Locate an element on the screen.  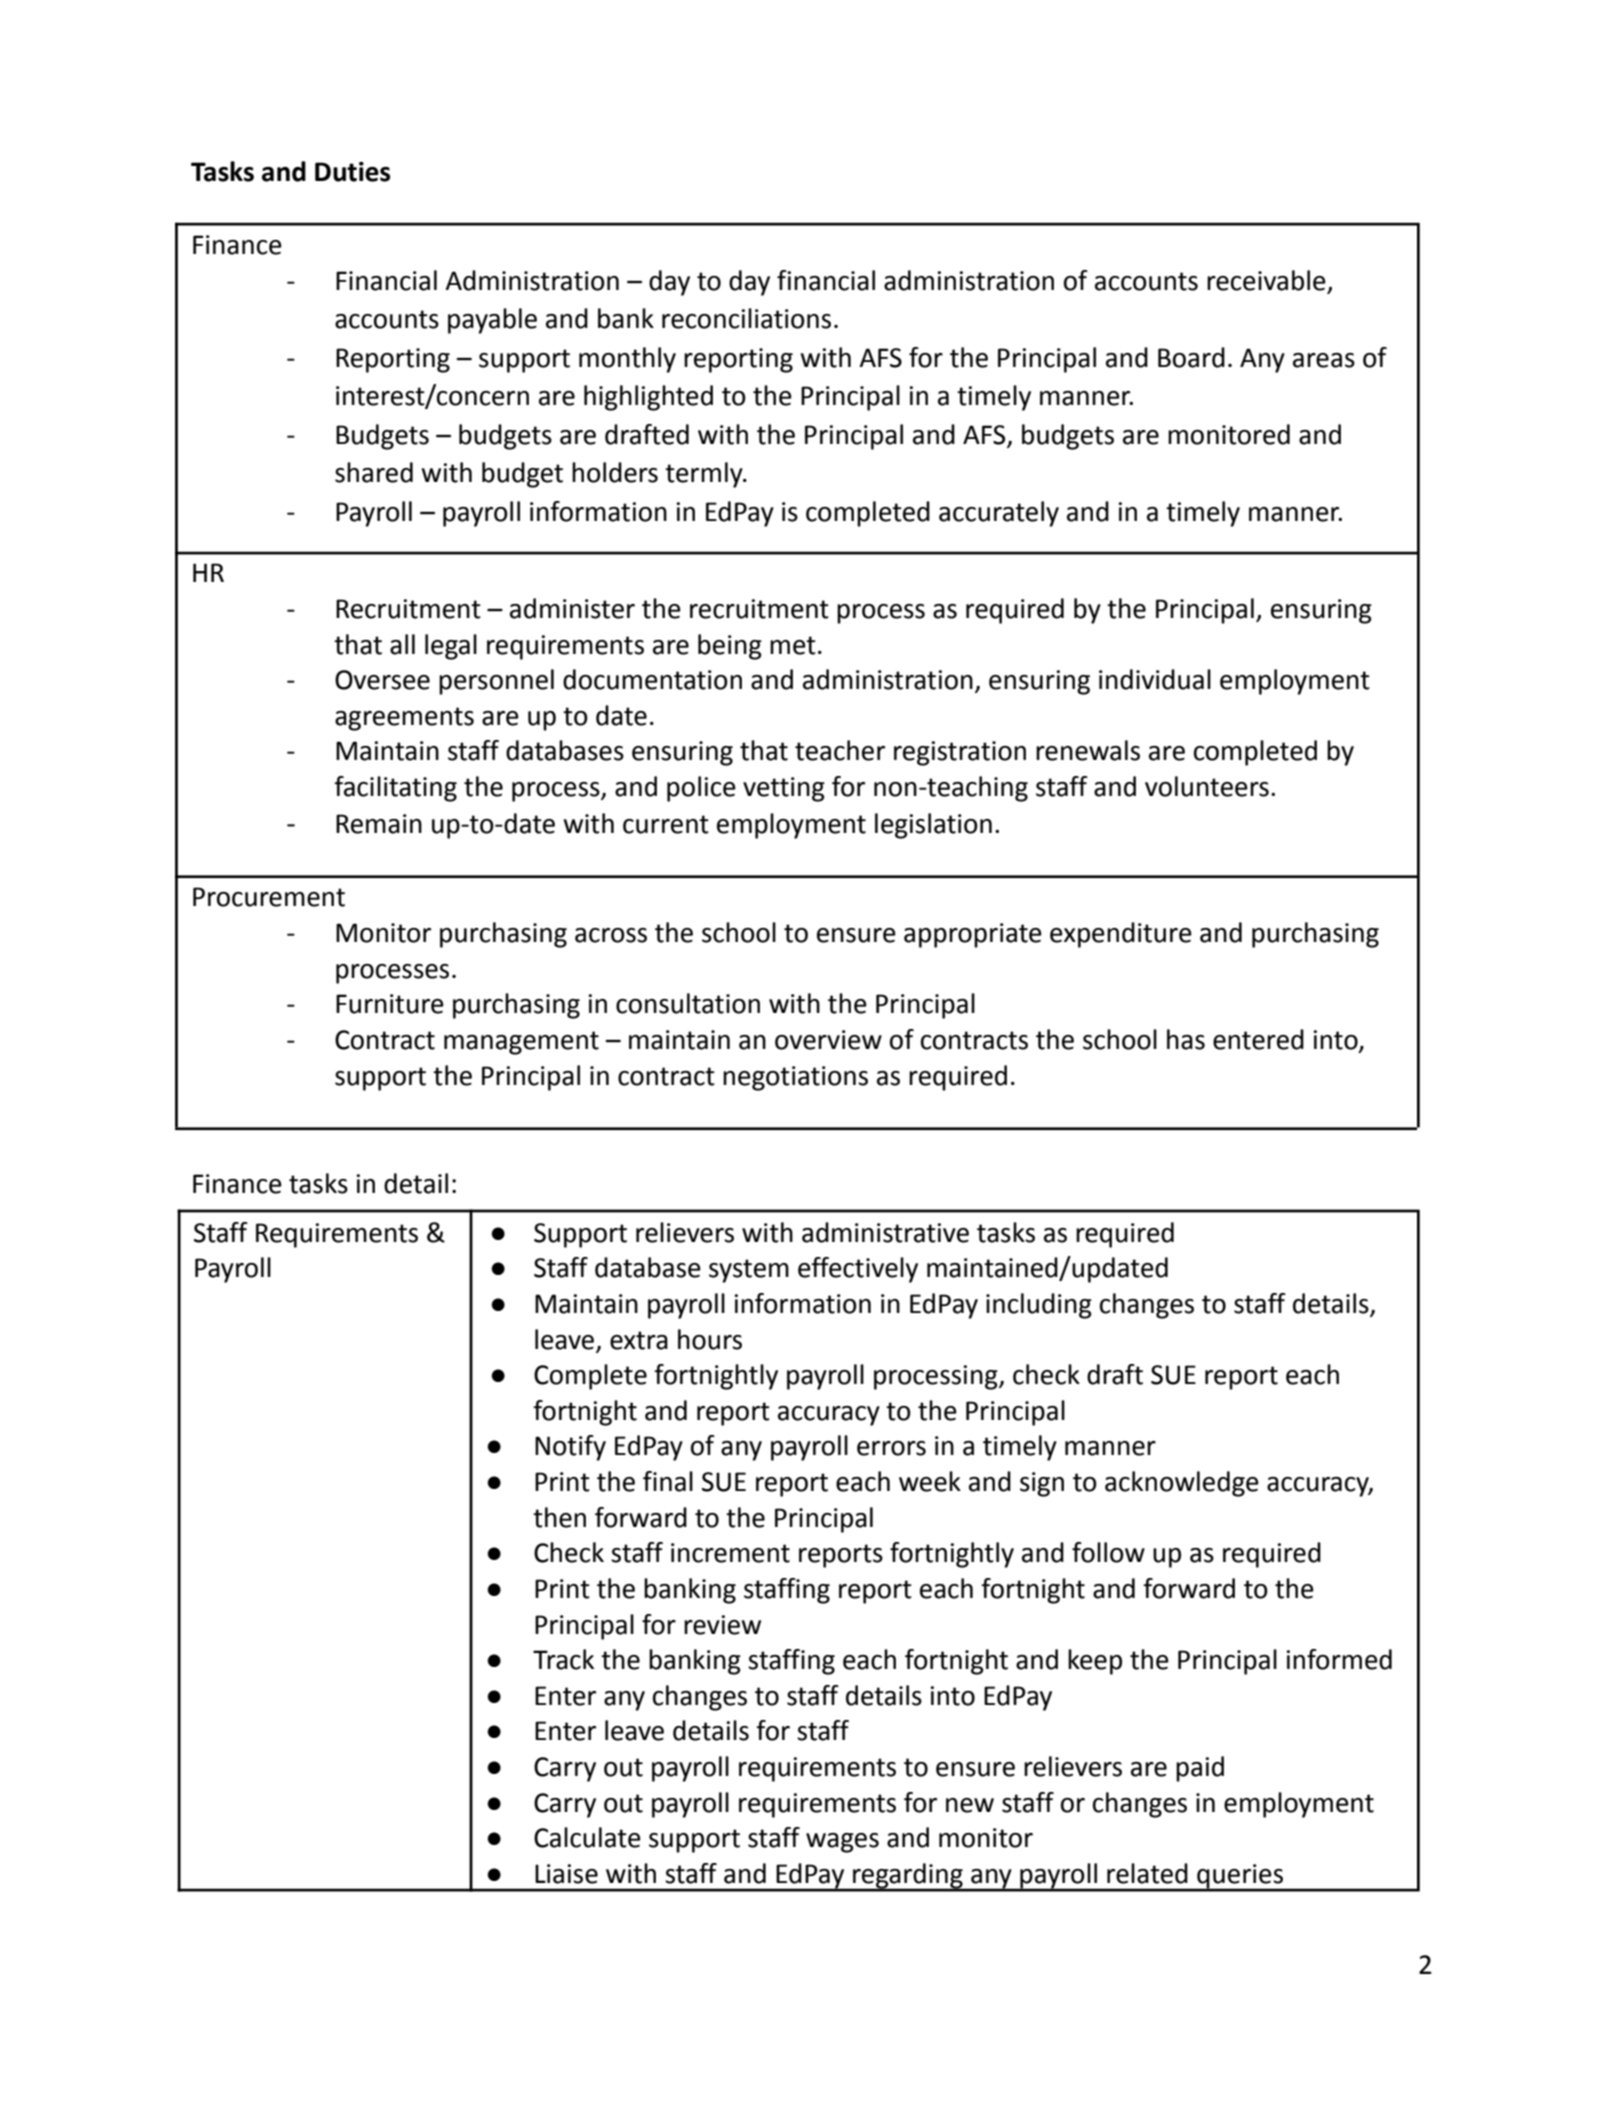
Duties is located at coordinates (352, 172).
